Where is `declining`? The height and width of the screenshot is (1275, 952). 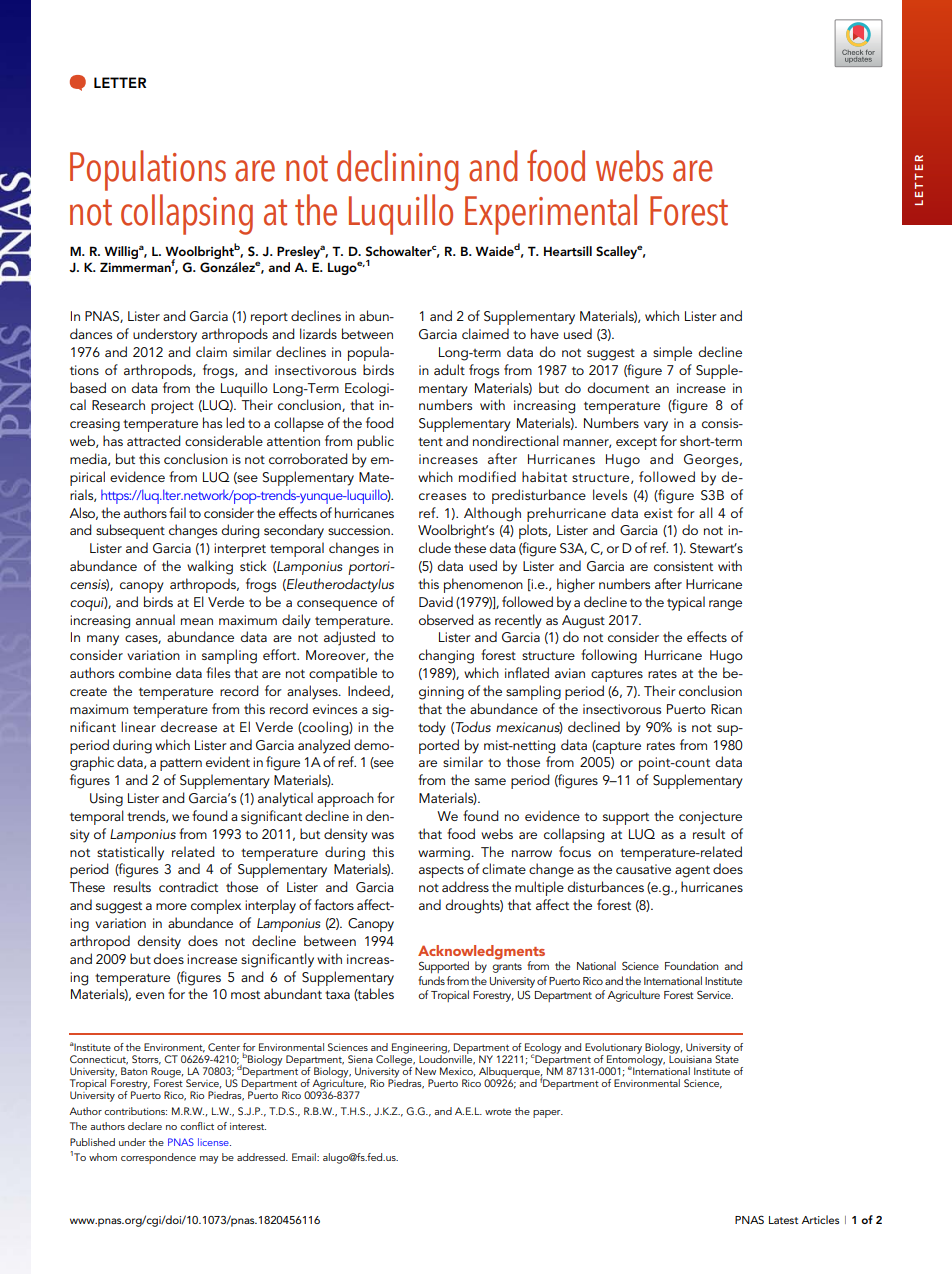
declining is located at coordinates (397, 170).
